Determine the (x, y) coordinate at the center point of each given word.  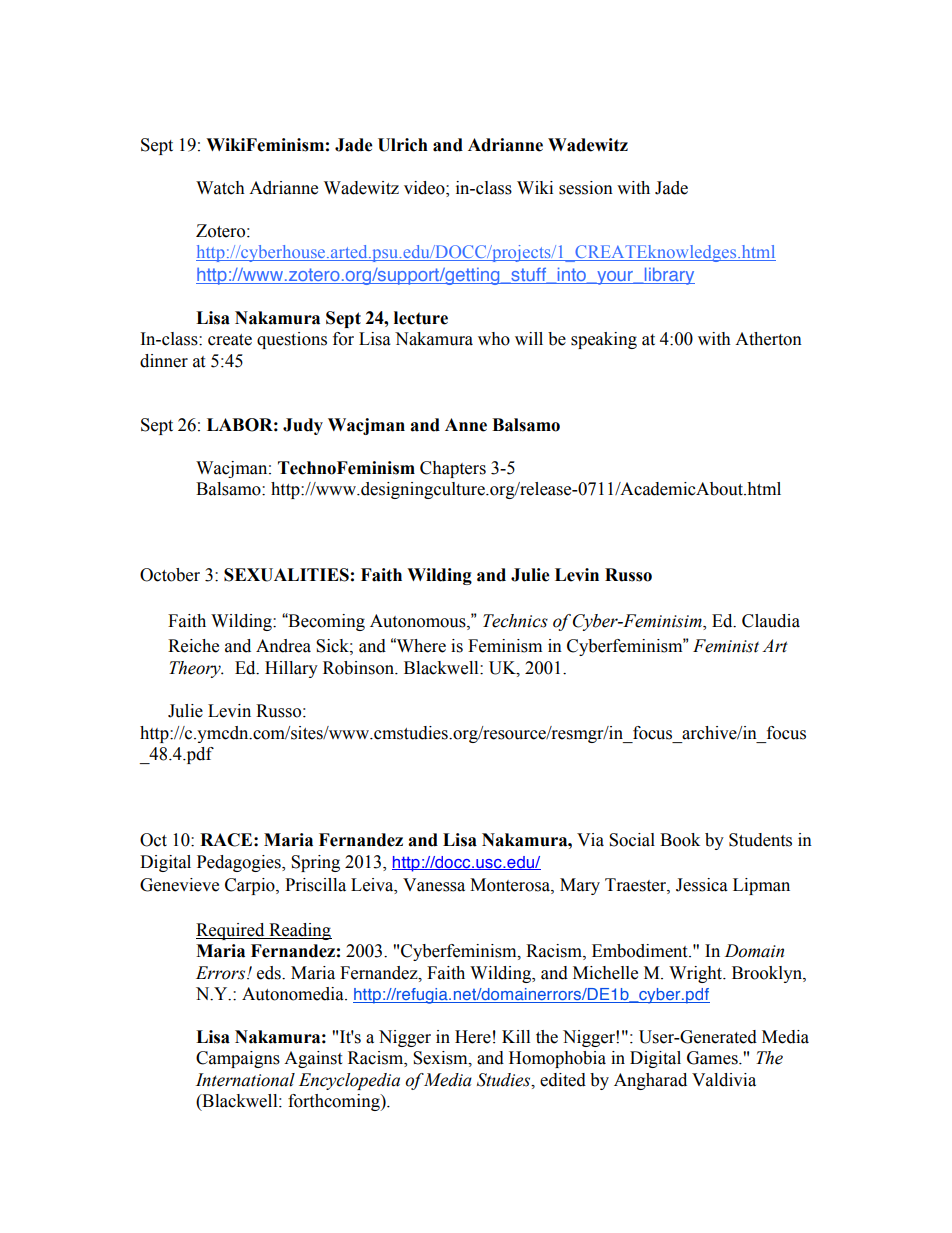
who (494, 339)
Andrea (283, 646)
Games (713, 1058)
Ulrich (403, 145)
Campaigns (238, 1059)
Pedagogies (240, 863)
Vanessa (434, 885)
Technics (515, 621)
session (586, 188)
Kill (516, 1036)
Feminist (726, 646)
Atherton (768, 339)
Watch (220, 188)
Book (680, 840)
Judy (303, 426)
